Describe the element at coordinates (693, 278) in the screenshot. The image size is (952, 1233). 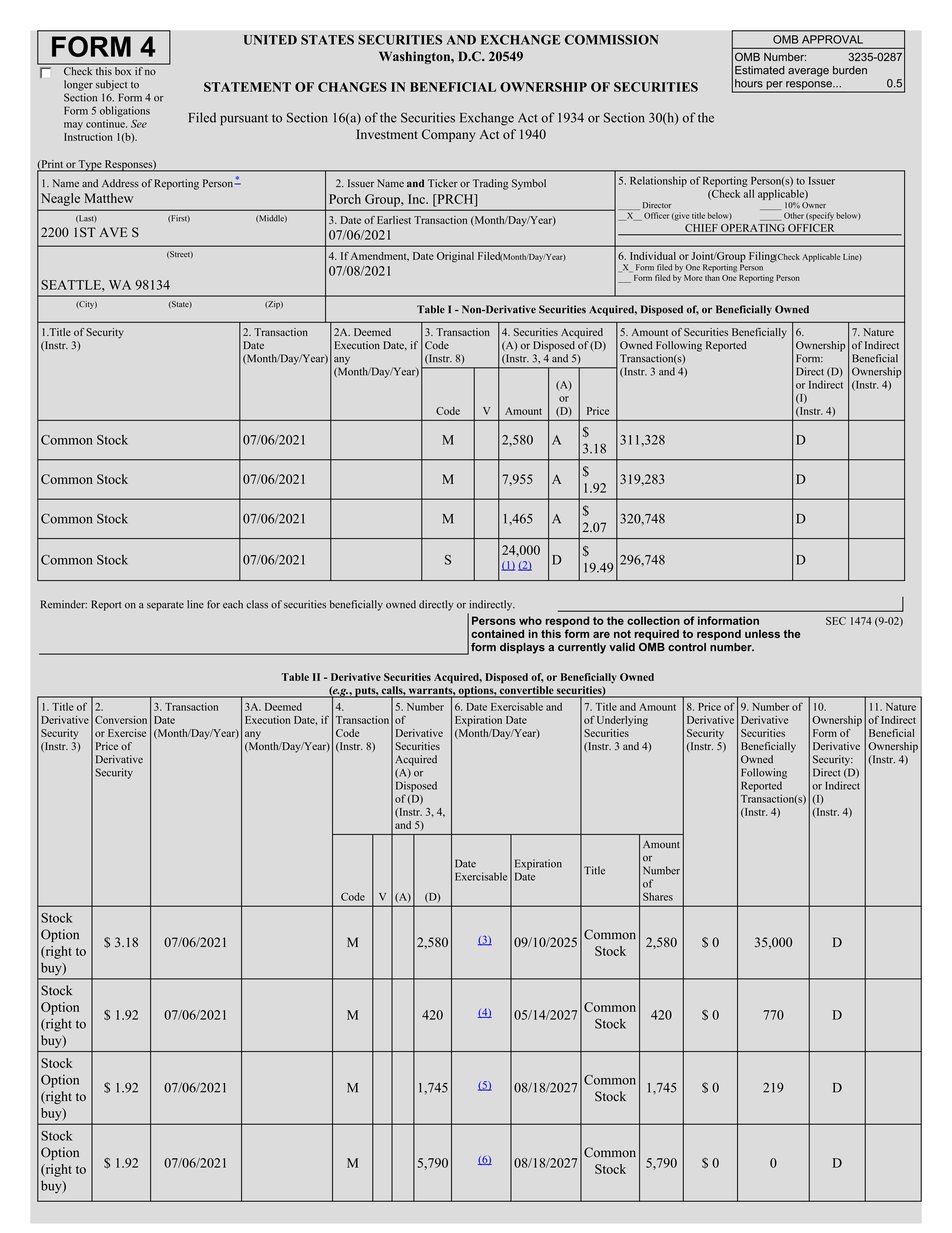
I see `More` at that location.
